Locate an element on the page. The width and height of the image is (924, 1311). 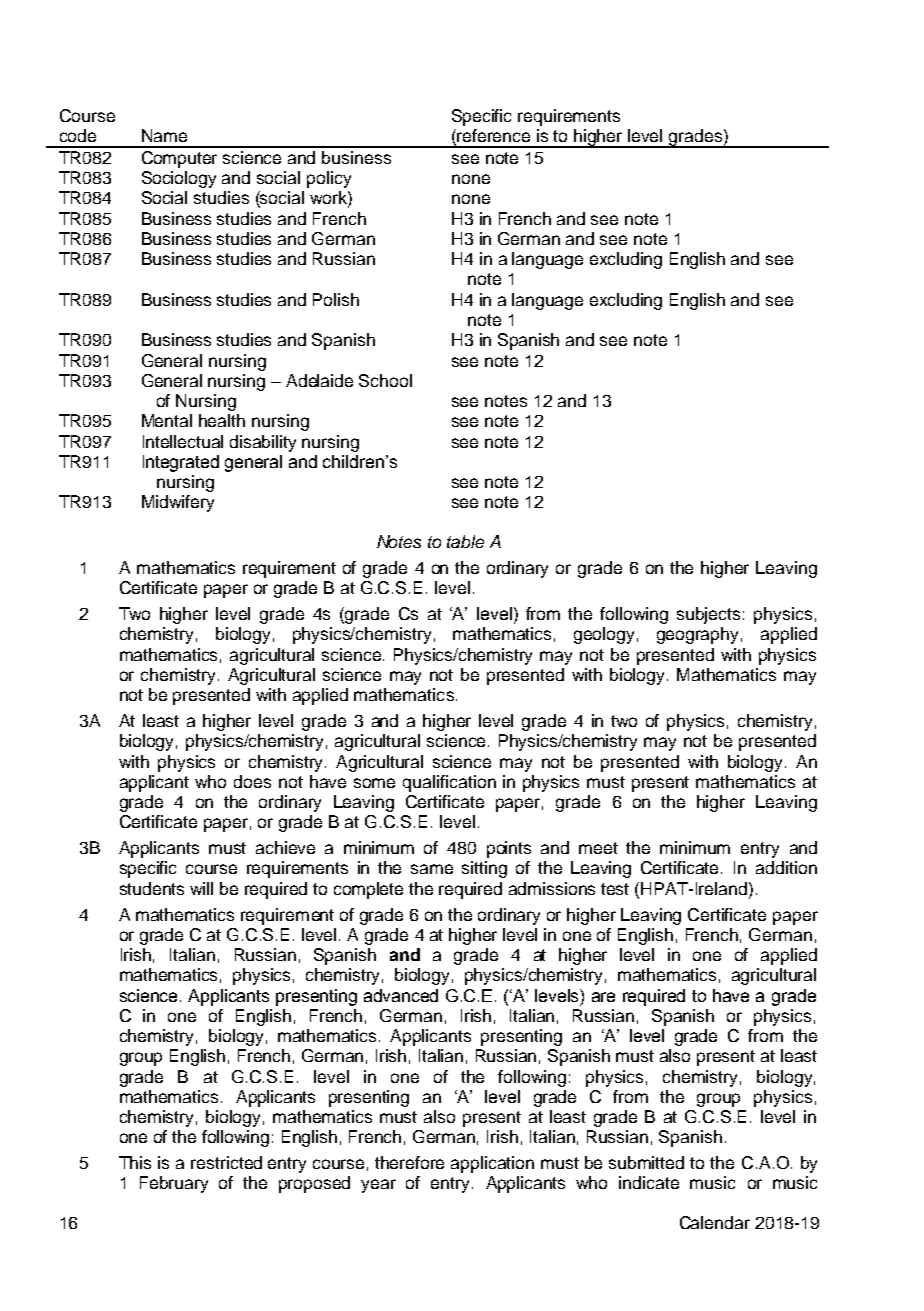
table is located at coordinates (465, 541).
